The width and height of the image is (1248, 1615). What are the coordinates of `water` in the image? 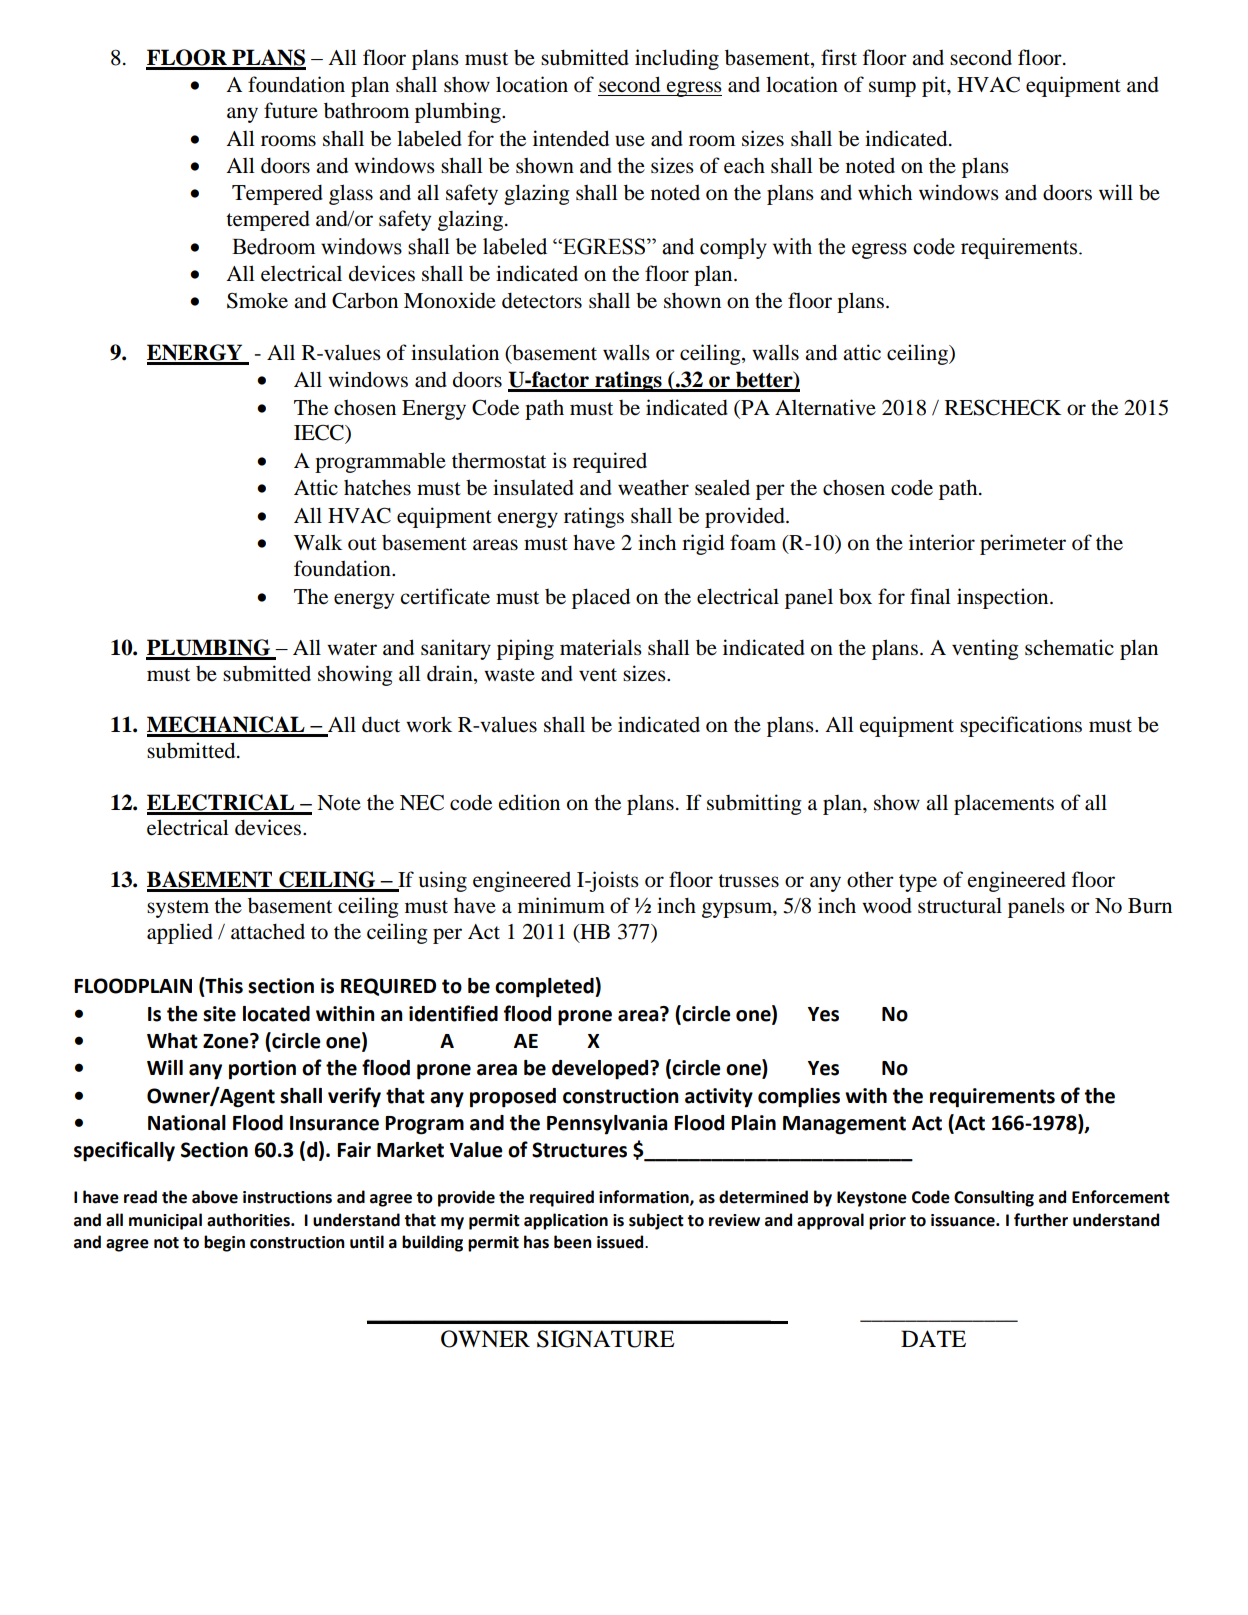 It's located at (352, 649).
